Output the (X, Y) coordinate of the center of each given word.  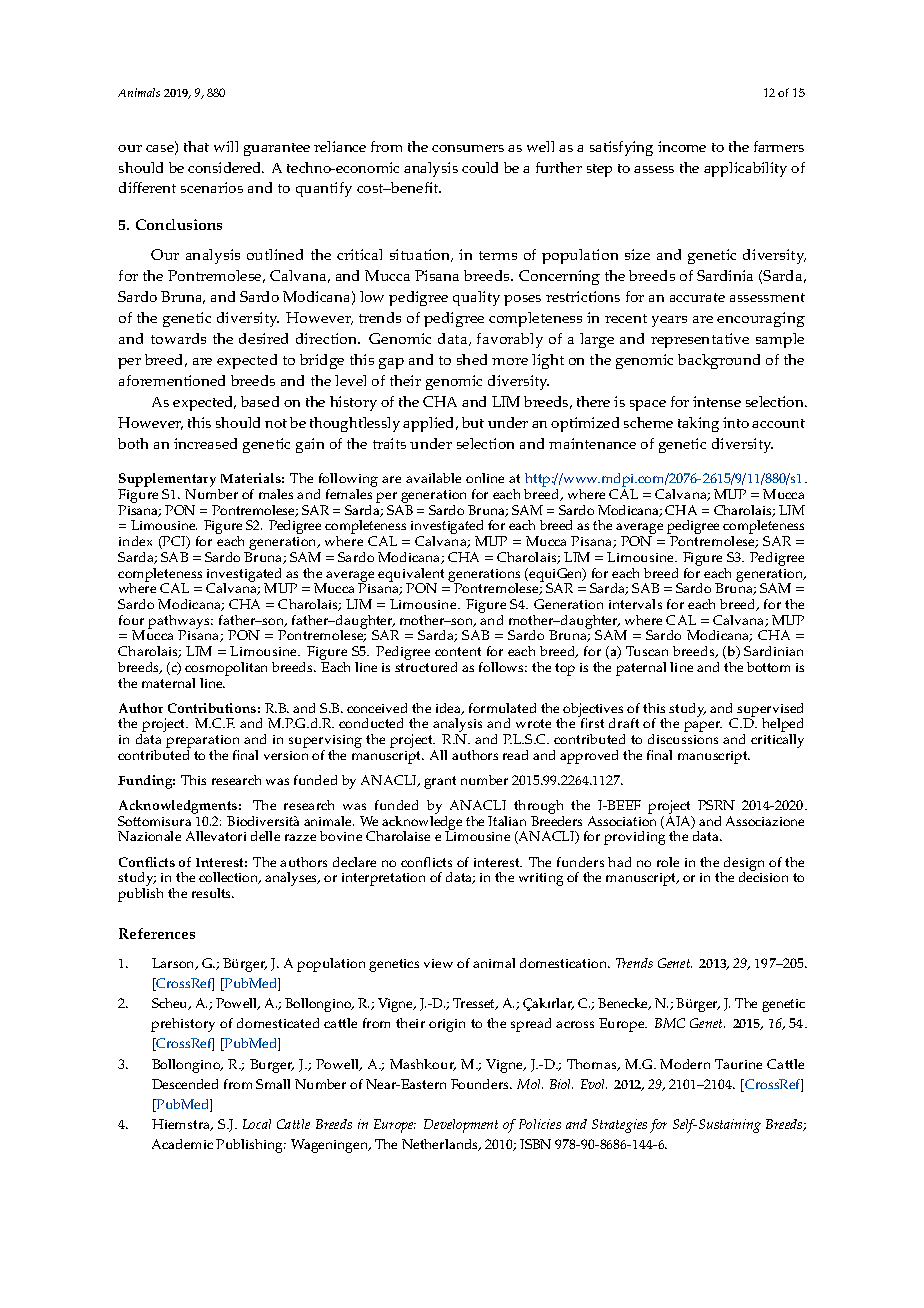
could (480, 167)
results (213, 893)
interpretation (383, 879)
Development (461, 1126)
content (458, 651)
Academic (182, 1144)
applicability (745, 169)
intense (717, 401)
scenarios (212, 187)
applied (430, 424)
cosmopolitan (226, 670)
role (668, 862)
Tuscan (647, 651)
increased (205, 443)
